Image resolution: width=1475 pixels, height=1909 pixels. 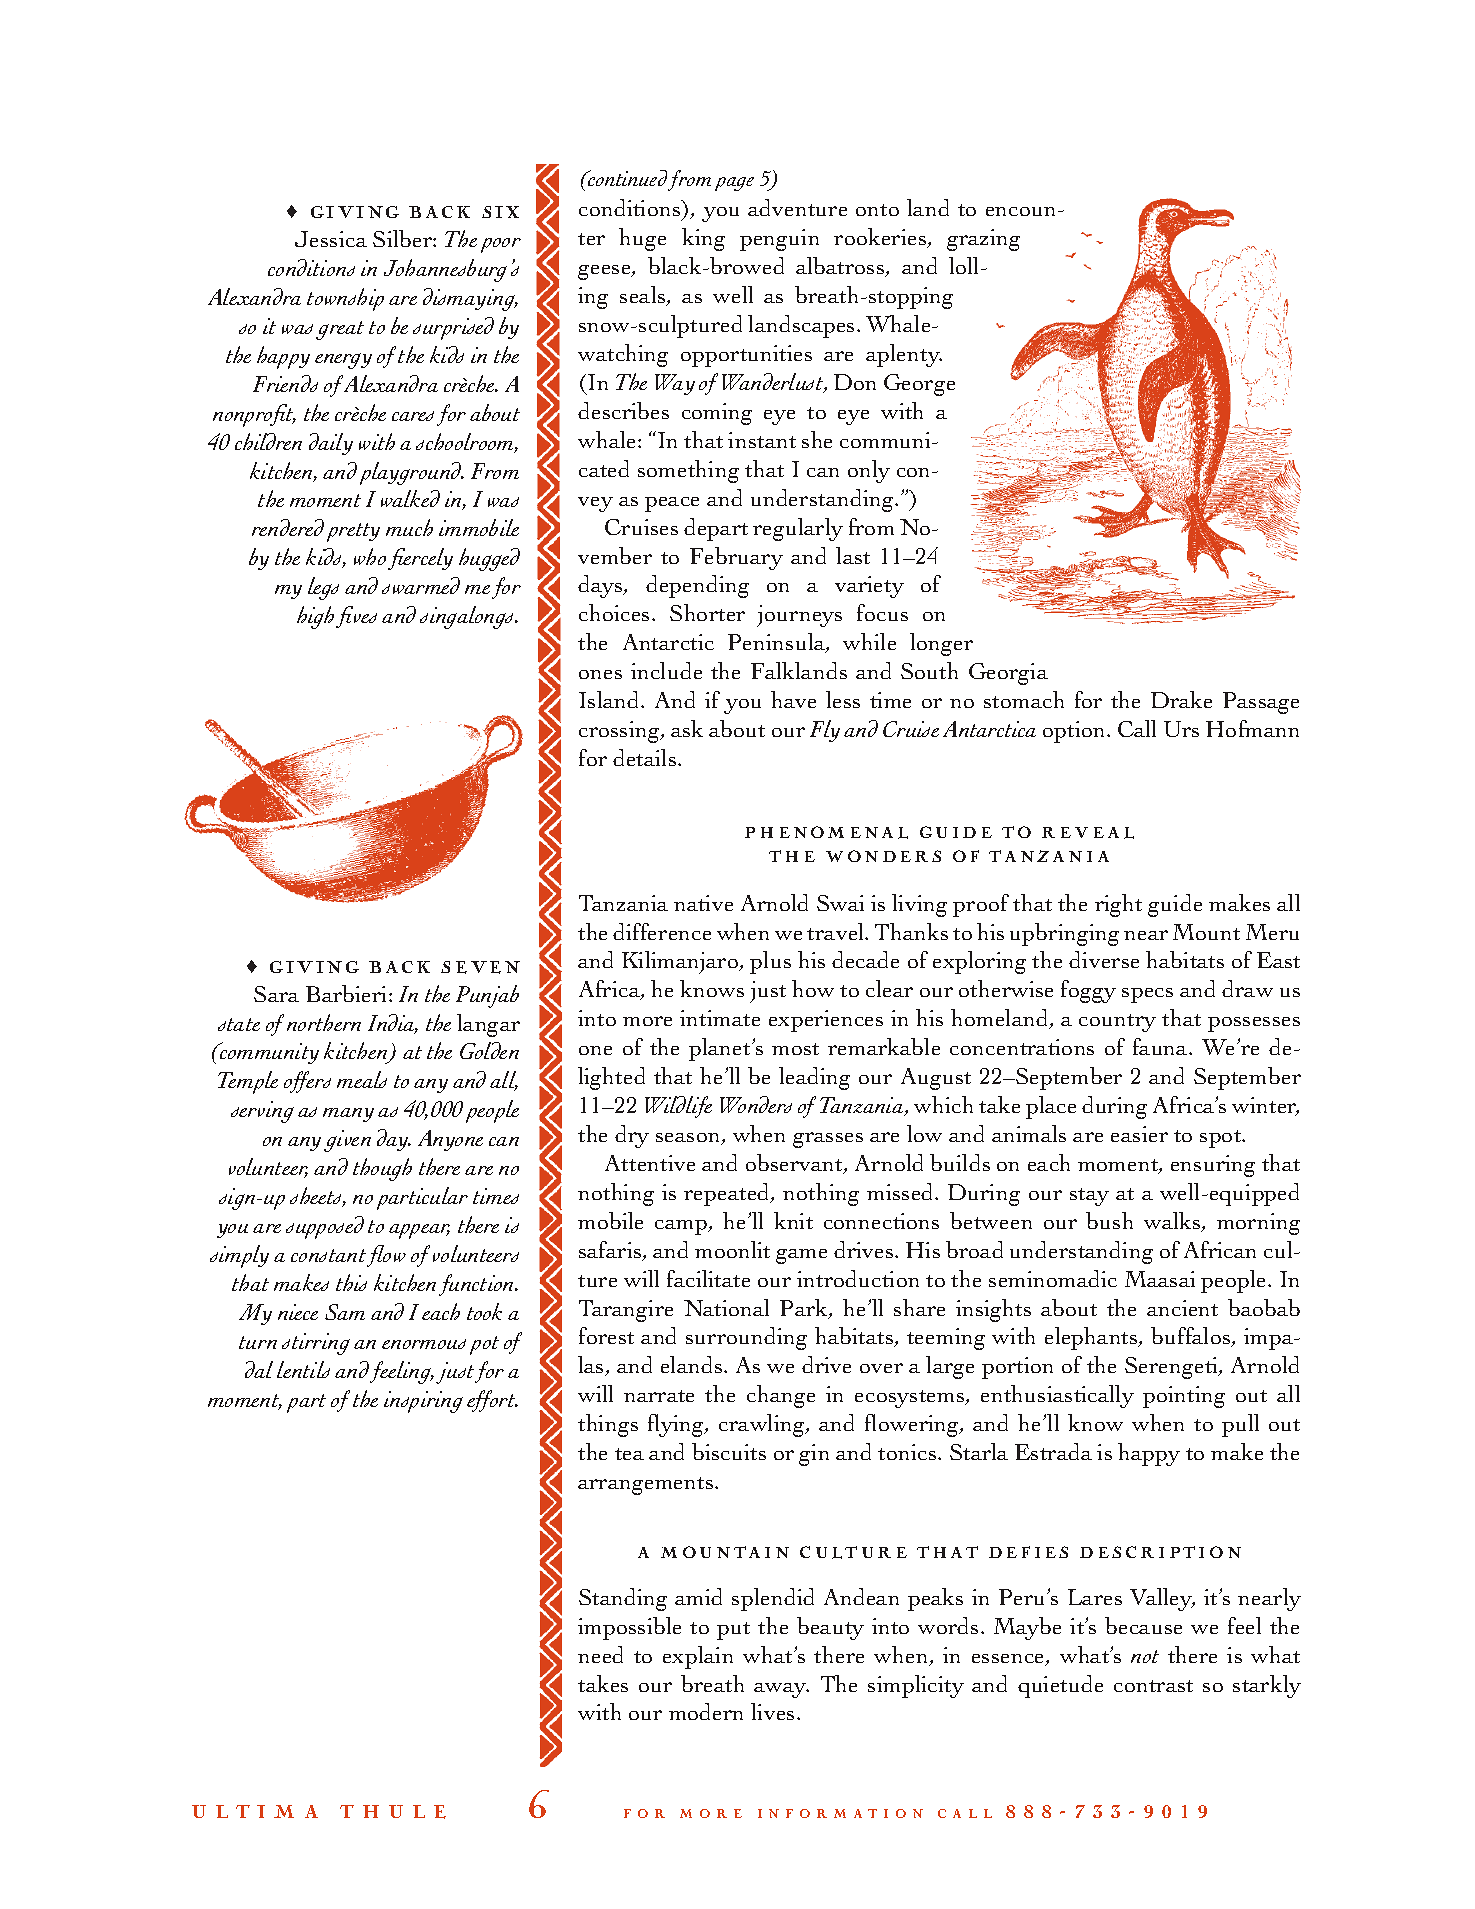 I want to click on ancient, so click(x=1182, y=1308).
